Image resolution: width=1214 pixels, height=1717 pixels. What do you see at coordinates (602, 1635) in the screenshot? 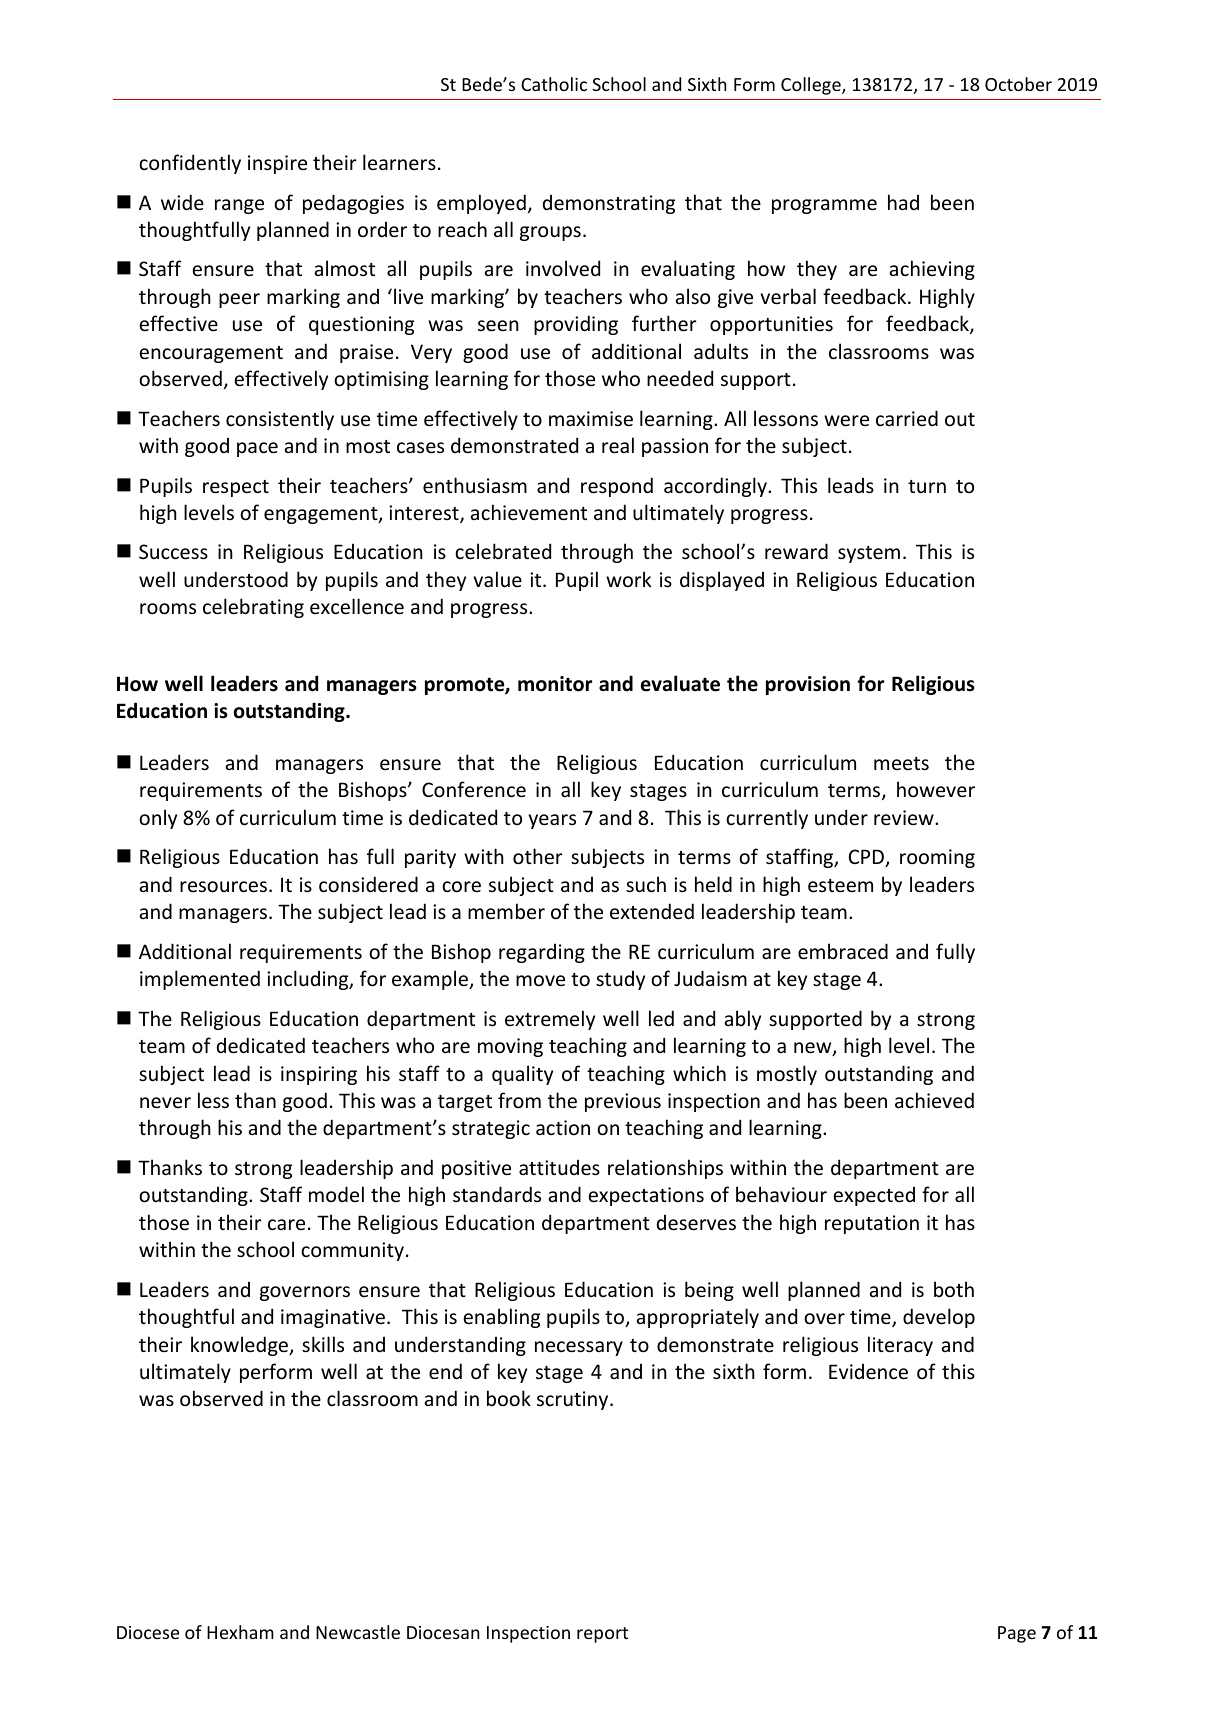
I see `report` at bounding box center [602, 1635].
